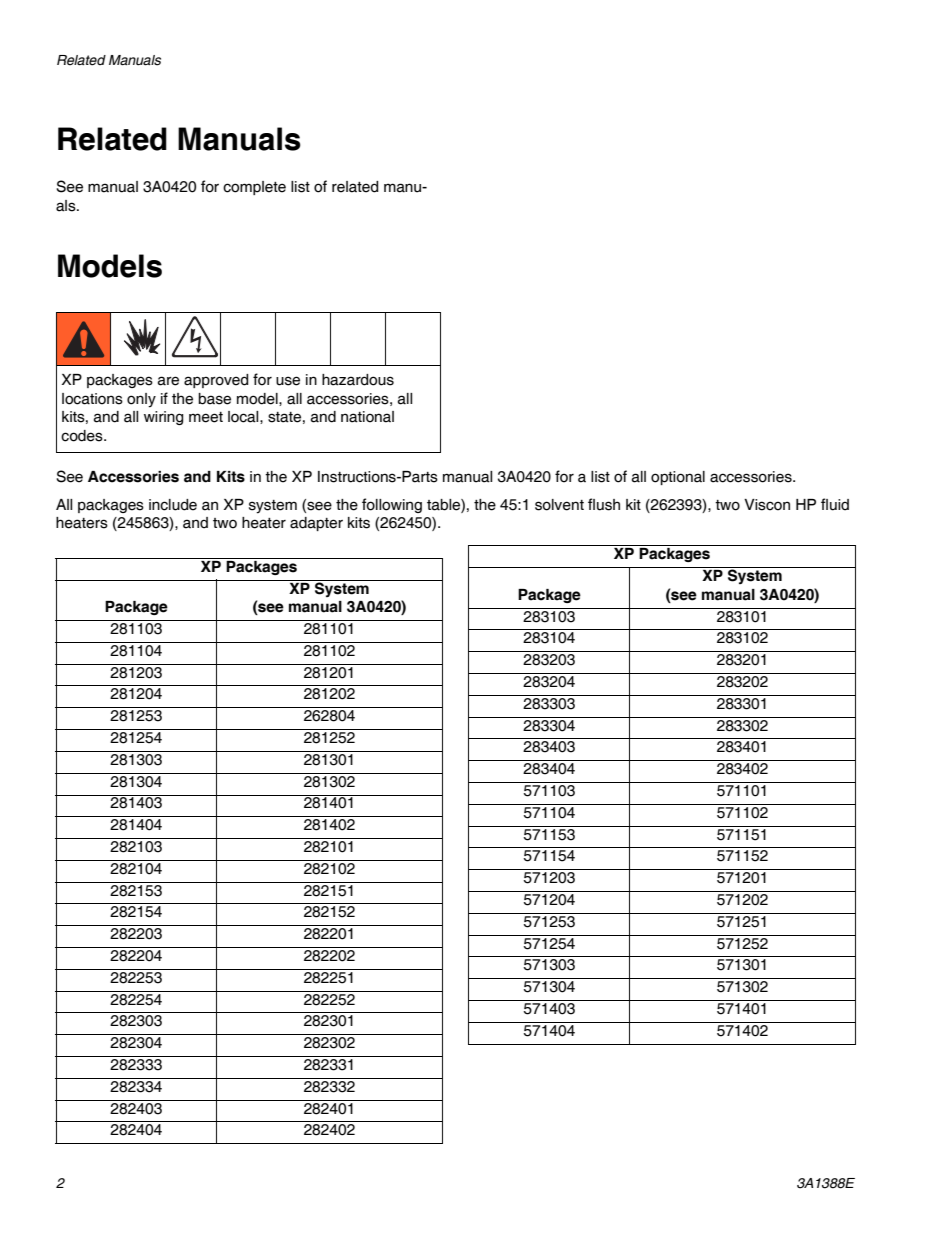  What do you see at coordinates (216, 381) in the screenshot?
I see `approved` at bounding box center [216, 381].
